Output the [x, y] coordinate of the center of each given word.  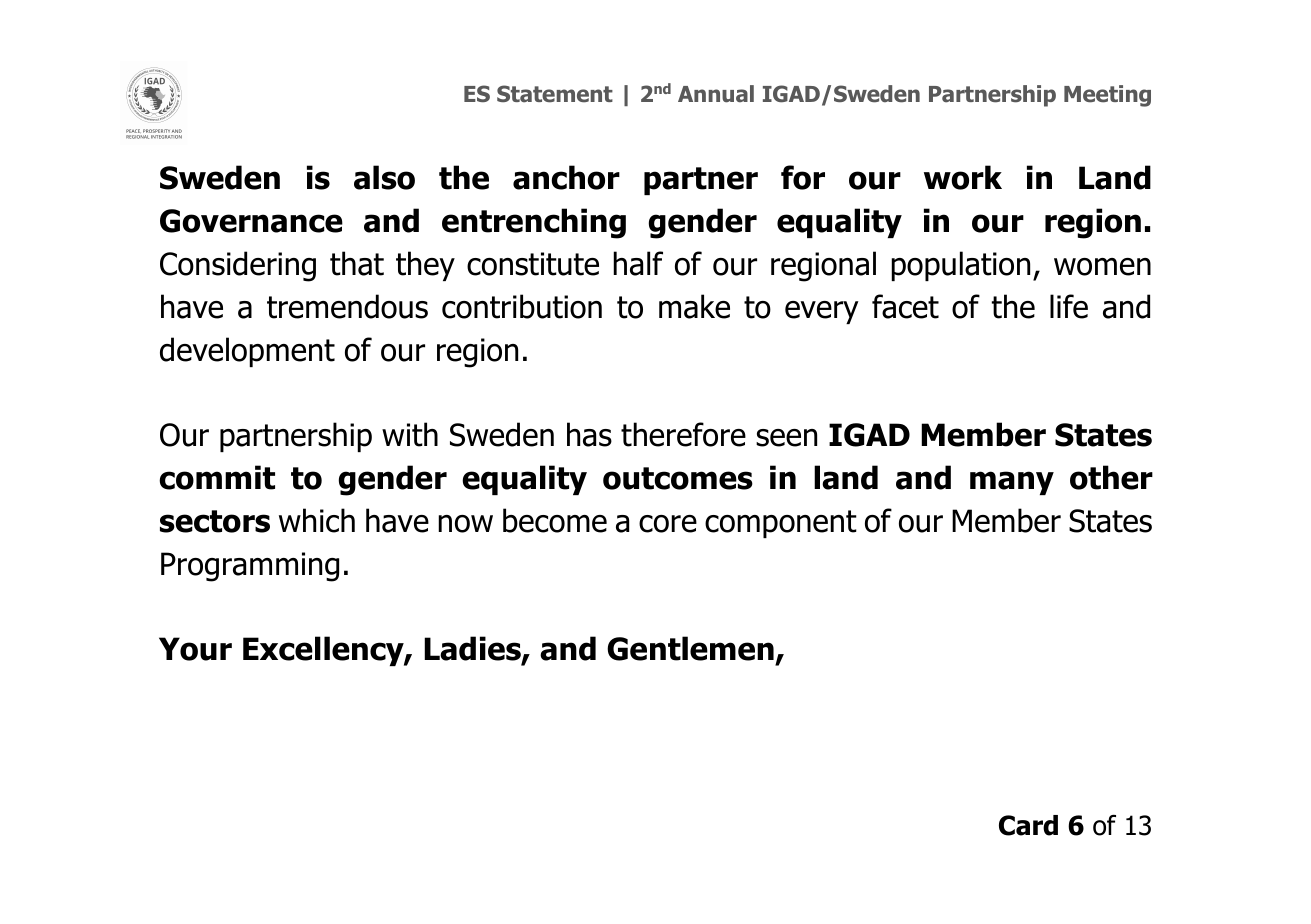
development [247, 352]
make [694, 306]
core [668, 524]
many [1012, 483]
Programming [250, 567]
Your [195, 649]
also [384, 177]
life [1069, 306]
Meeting [1107, 96]
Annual [716, 94]
